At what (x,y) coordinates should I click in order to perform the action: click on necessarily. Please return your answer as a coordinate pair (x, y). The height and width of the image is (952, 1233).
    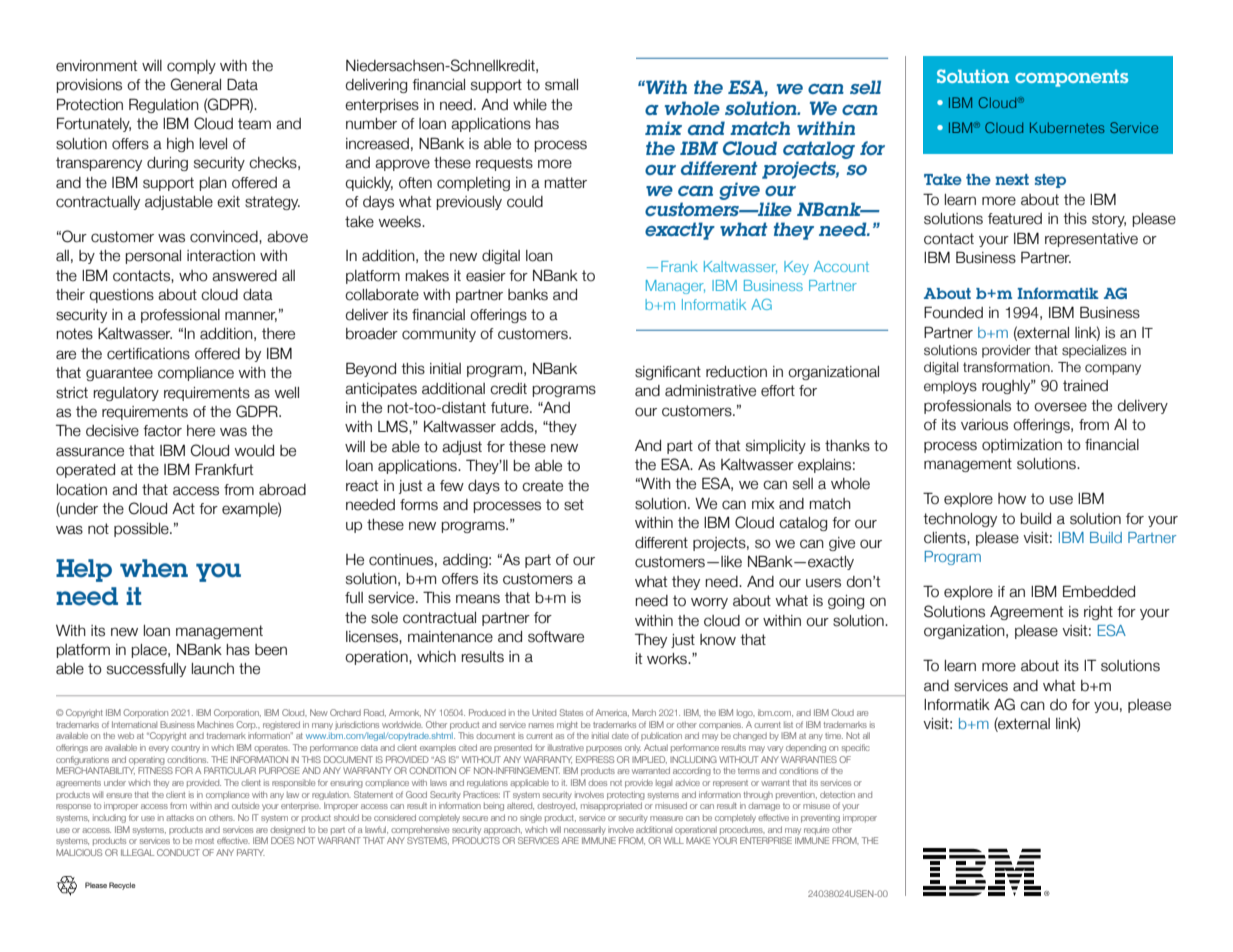
    Looking at the image, I should click on (585, 830).
